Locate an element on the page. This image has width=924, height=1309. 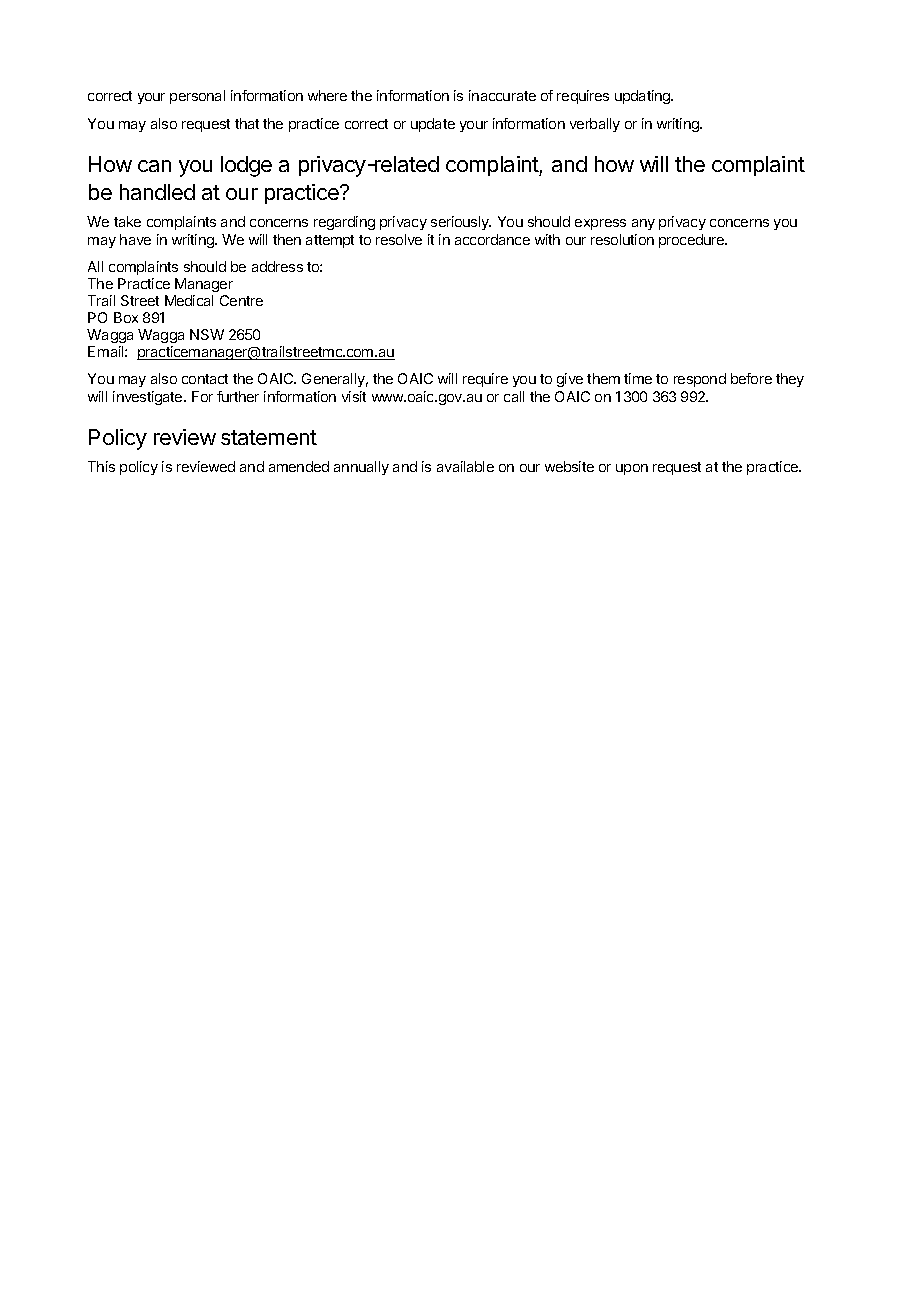
respond is located at coordinates (700, 380).
